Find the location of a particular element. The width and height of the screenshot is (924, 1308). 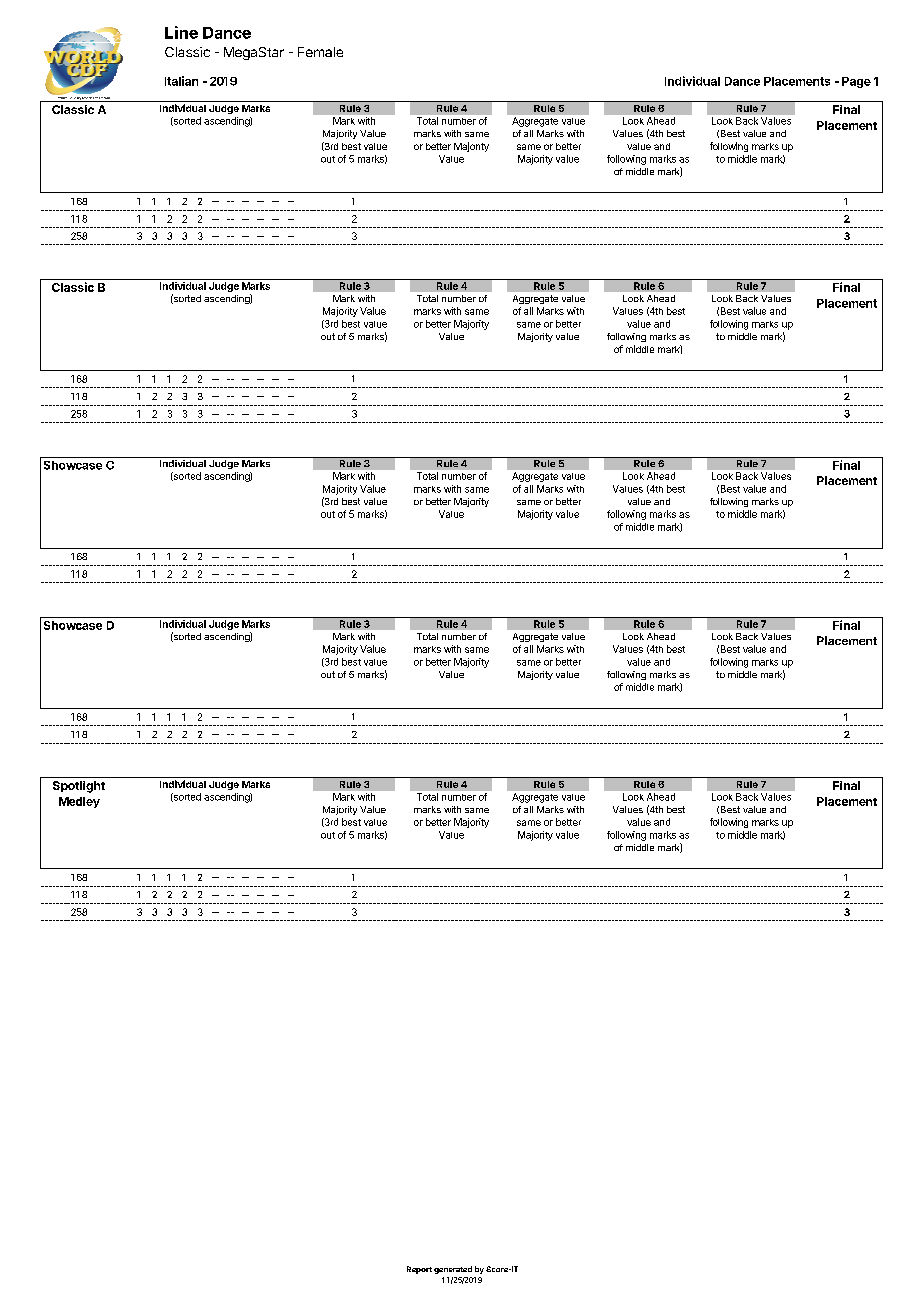

Line is located at coordinates (181, 32).
